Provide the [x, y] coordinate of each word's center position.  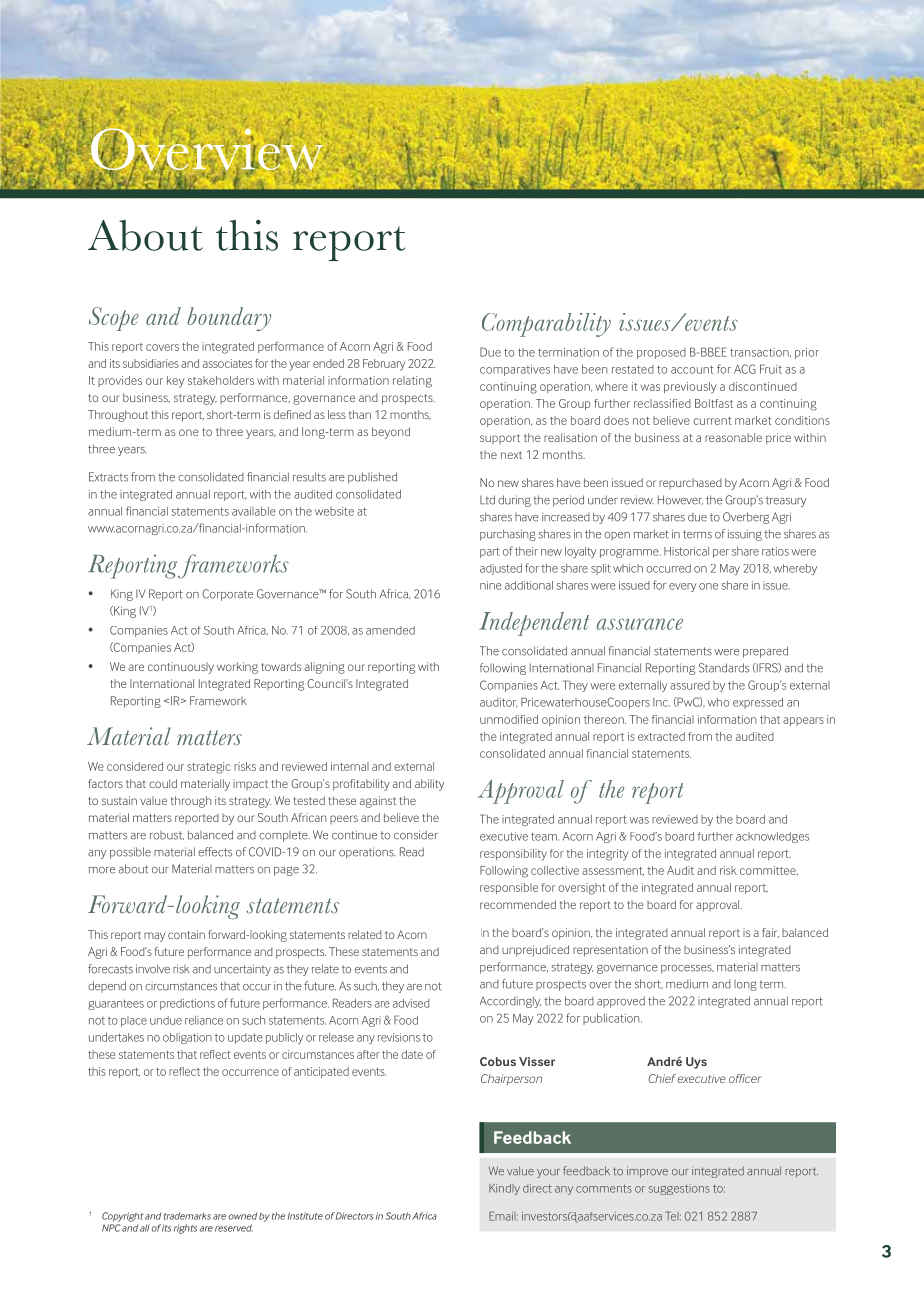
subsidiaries [151, 363]
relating [412, 382]
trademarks [187, 1216]
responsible [509, 888]
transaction [760, 352]
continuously [181, 668]
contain [186, 934]
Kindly [504, 1189]
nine [491, 585]
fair [770, 933]
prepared [765, 652]
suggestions [679, 1189]
